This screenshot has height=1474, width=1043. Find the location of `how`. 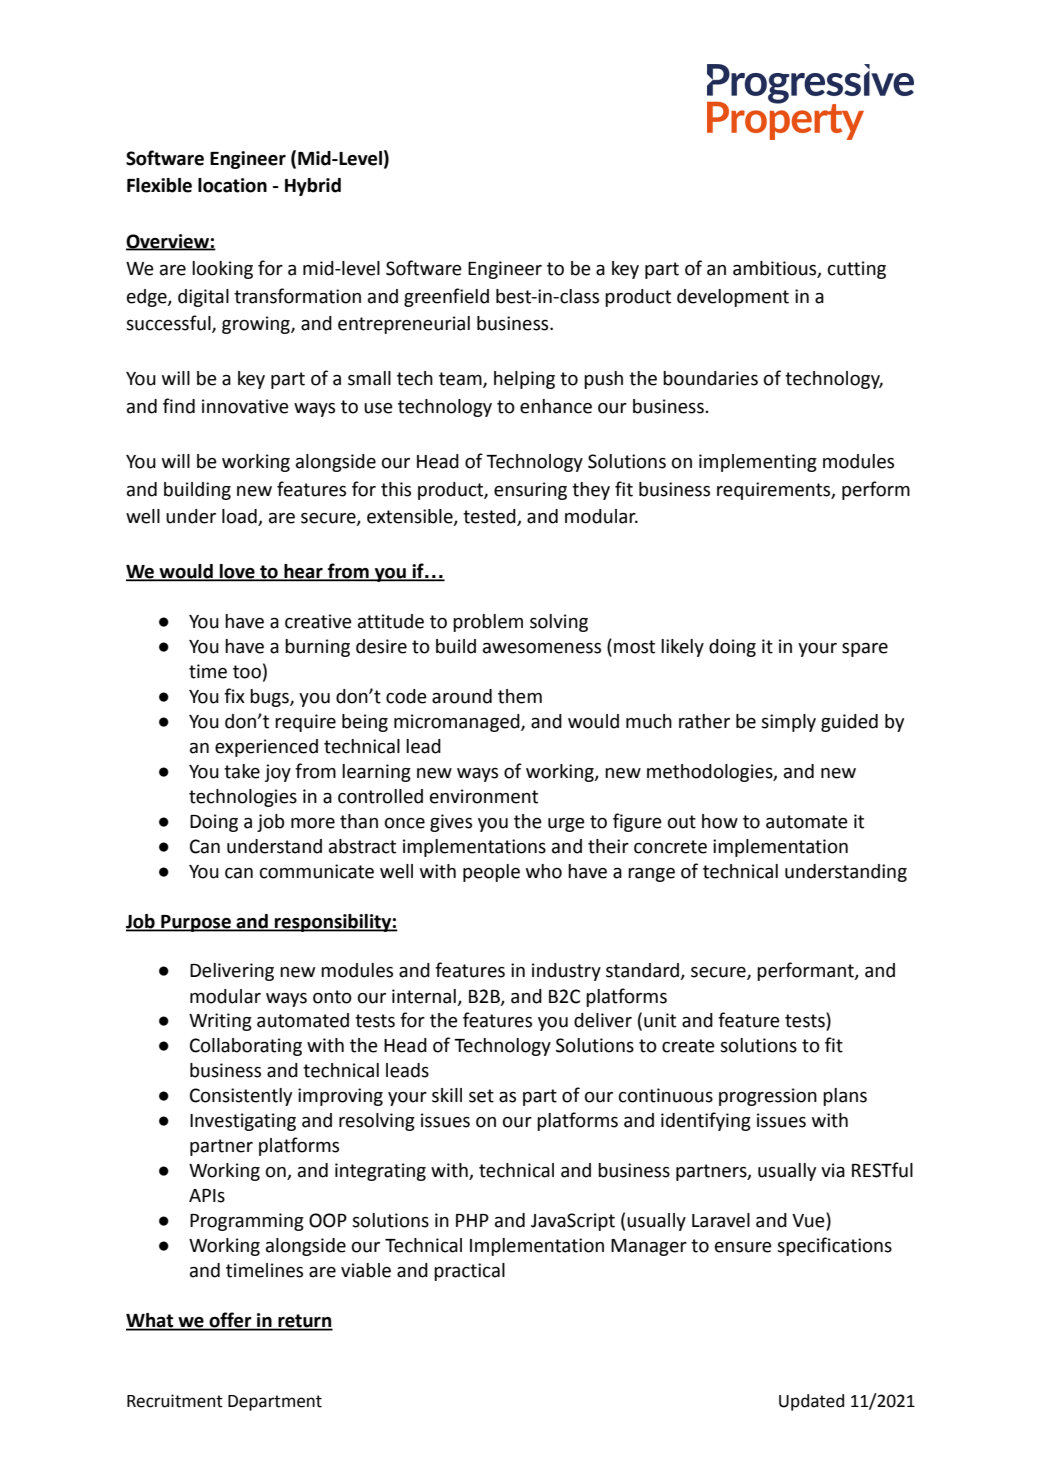

how is located at coordinates (720, 821).
